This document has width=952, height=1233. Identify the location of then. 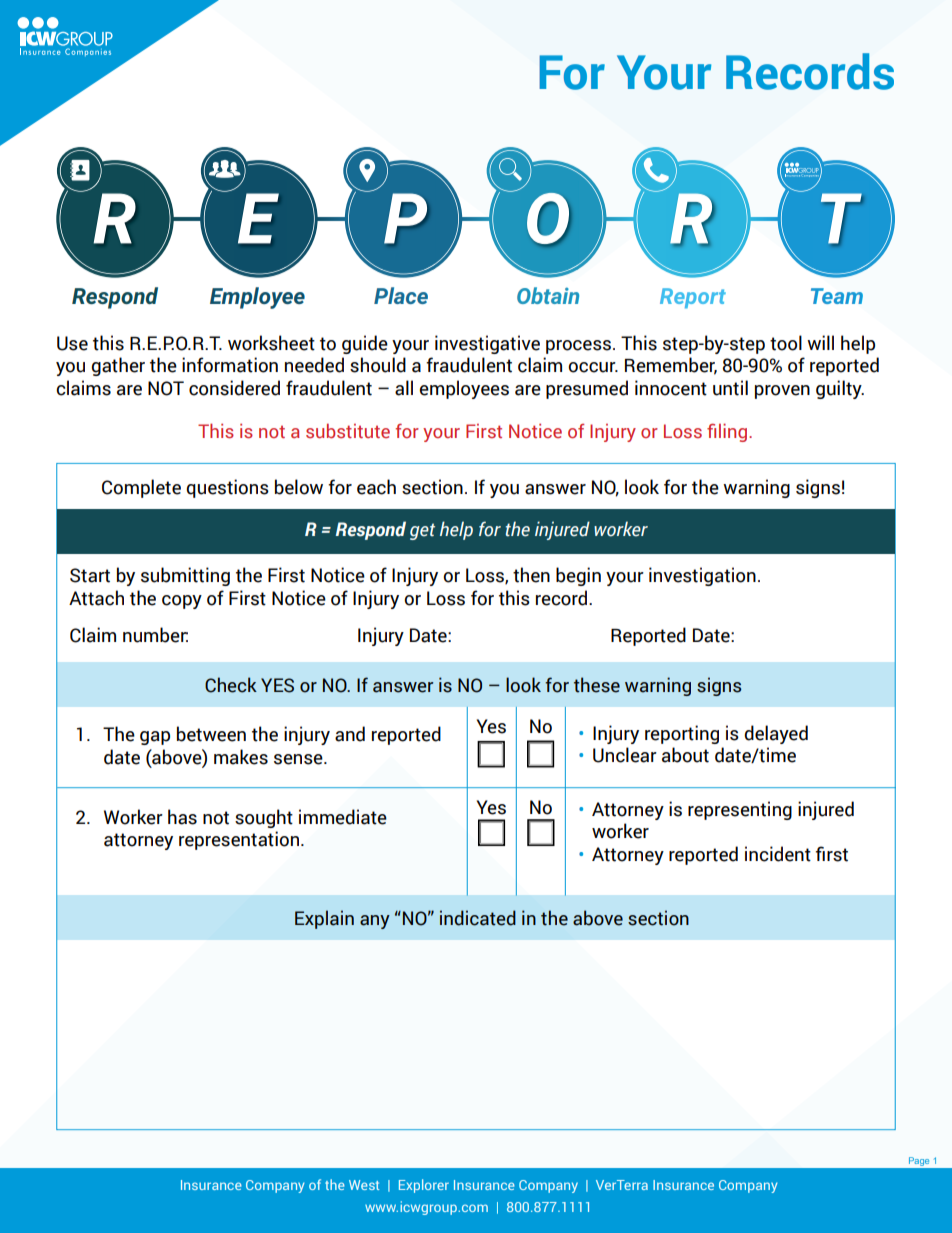
(531, 575).
